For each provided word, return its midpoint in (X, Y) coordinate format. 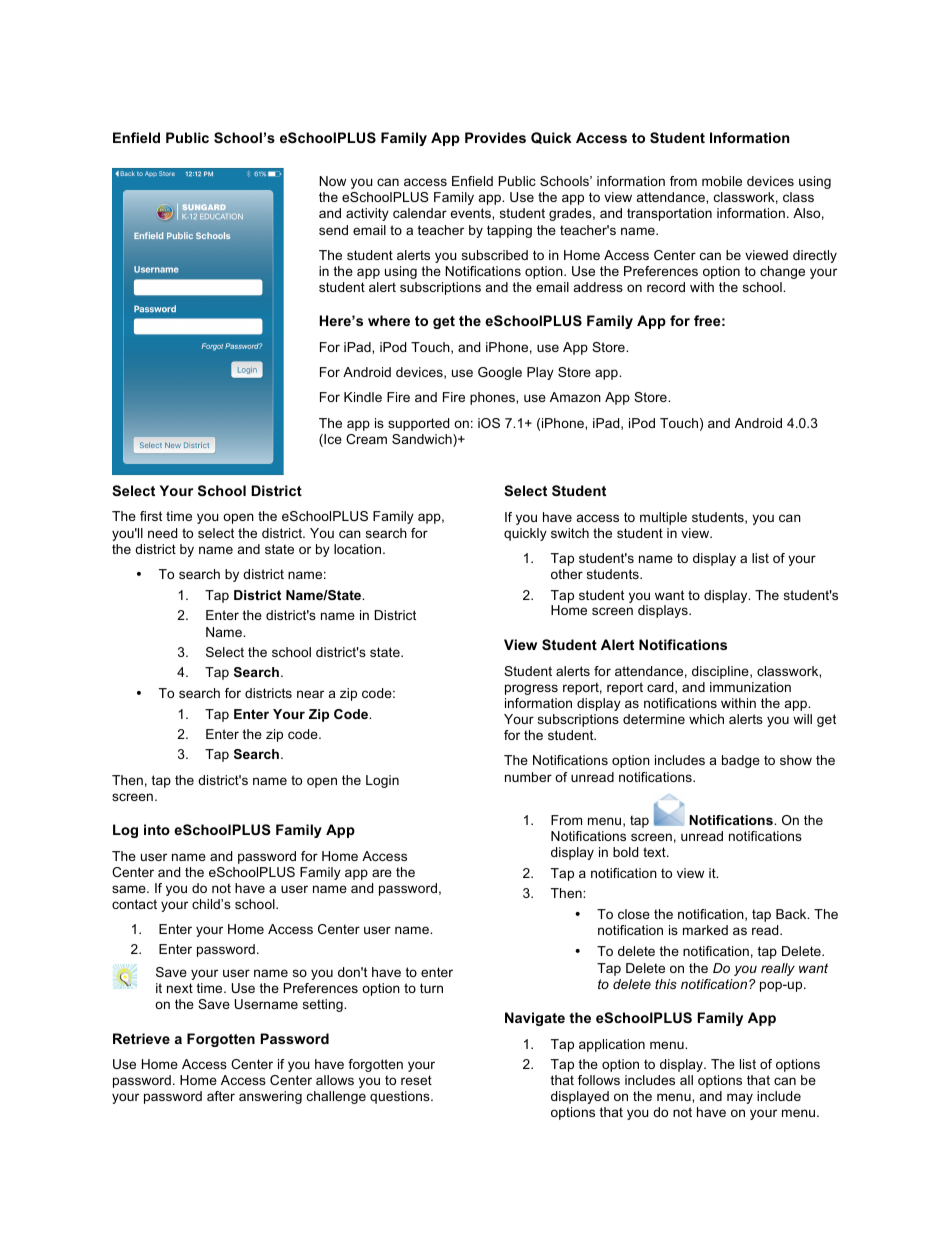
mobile (722, 181)
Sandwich (423, 440)
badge (741, 761)
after (221, 1096)
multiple (663, 518)
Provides (495, 137)
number (528, 777)
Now (332, 181)
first (151, 516)
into (157, 829)
